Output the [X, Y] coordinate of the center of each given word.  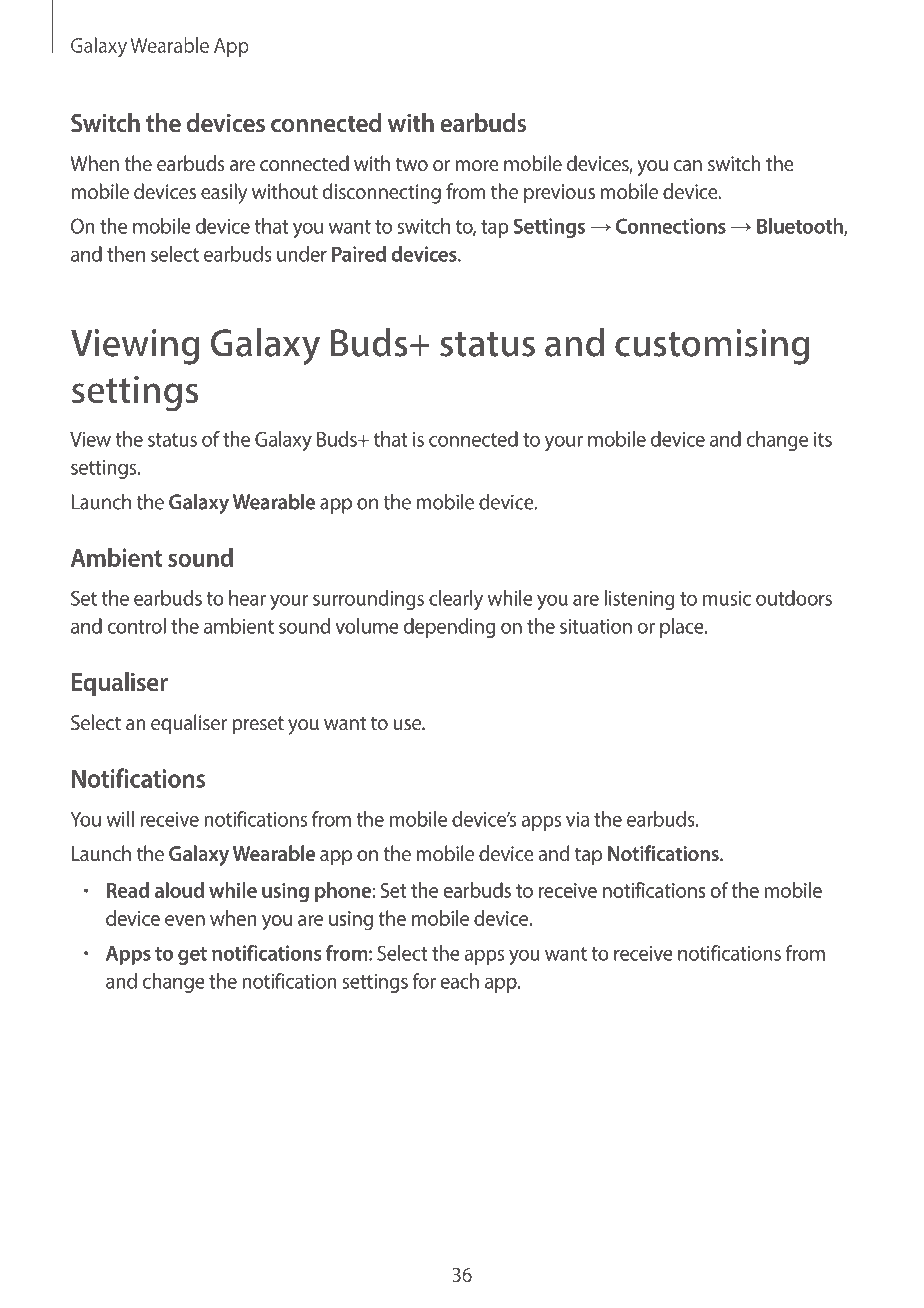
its [823, 439]
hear [247, 598]
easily [224, 193]
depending [449, 628]
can [688, 165]
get [192, 956]
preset [258, 725]
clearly [456, 600]
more [477, 165]
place [683, 628]
